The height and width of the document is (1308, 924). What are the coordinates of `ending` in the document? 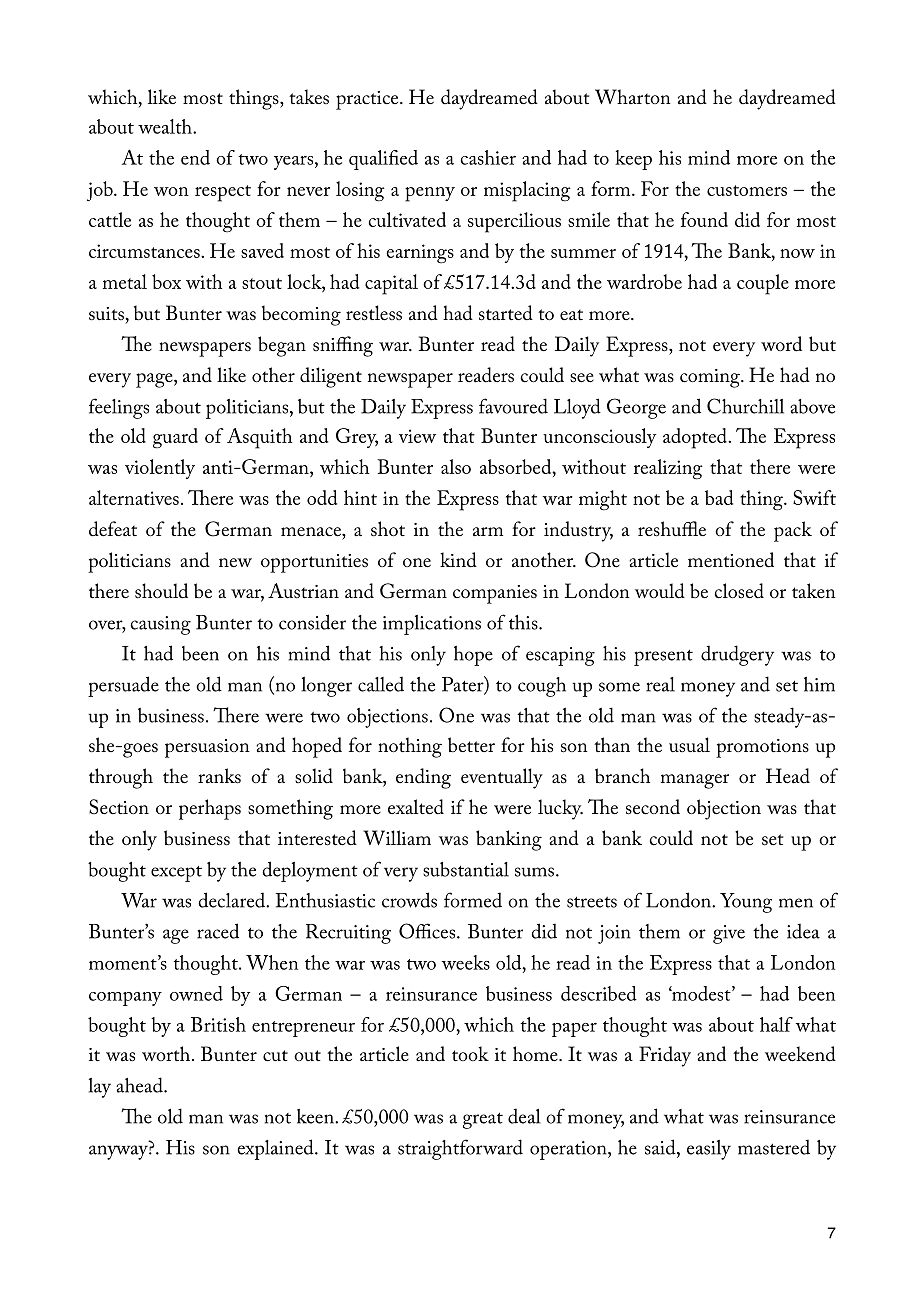 It's located at (423, 778).
